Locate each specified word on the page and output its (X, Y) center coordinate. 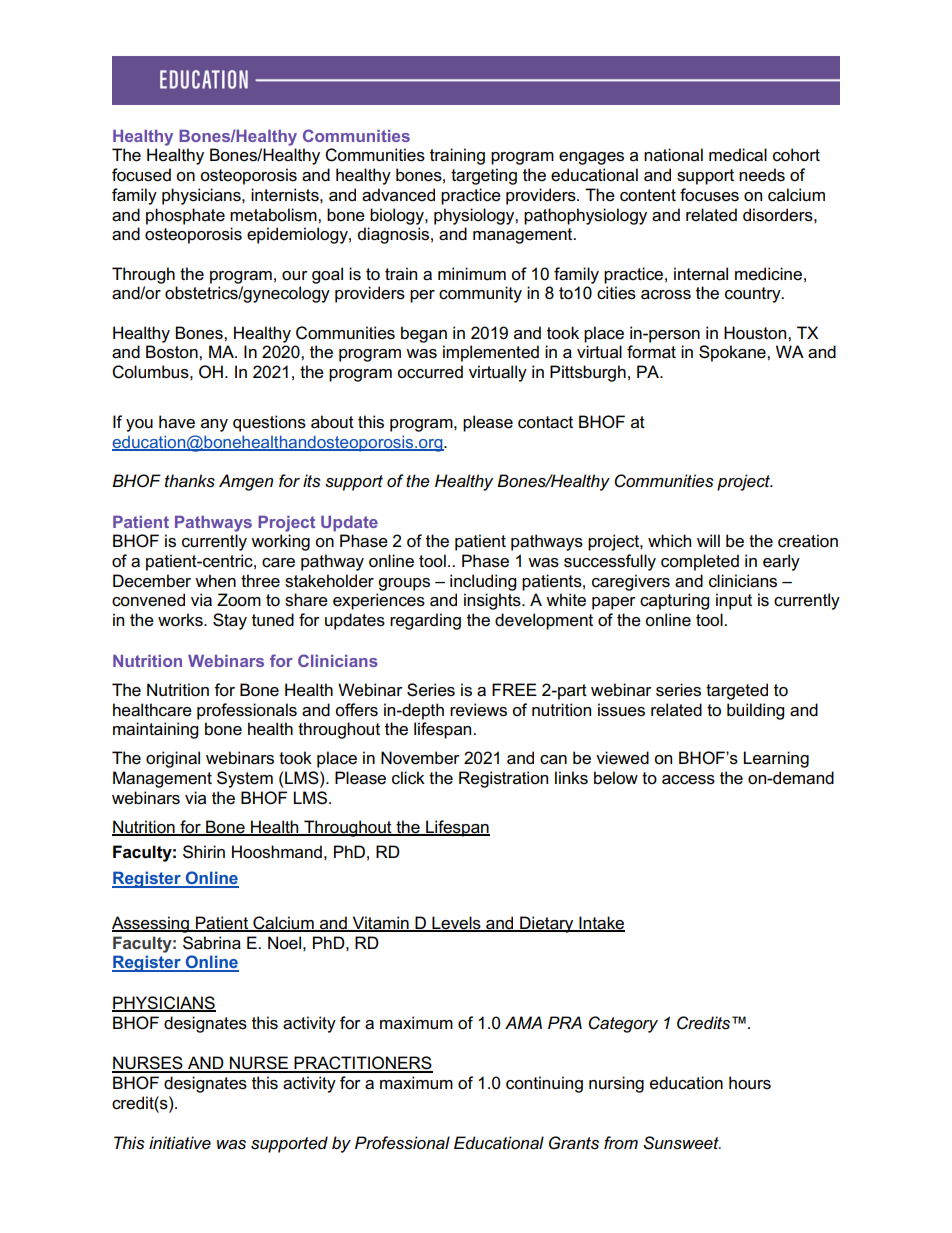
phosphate (185, 216)
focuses (709, 195)
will (708, 540)
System (245, 779)
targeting (484, 176)
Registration (503, 779)
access (688, 780)
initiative (180, 1142)
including (483, 582)
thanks (190, 481)
